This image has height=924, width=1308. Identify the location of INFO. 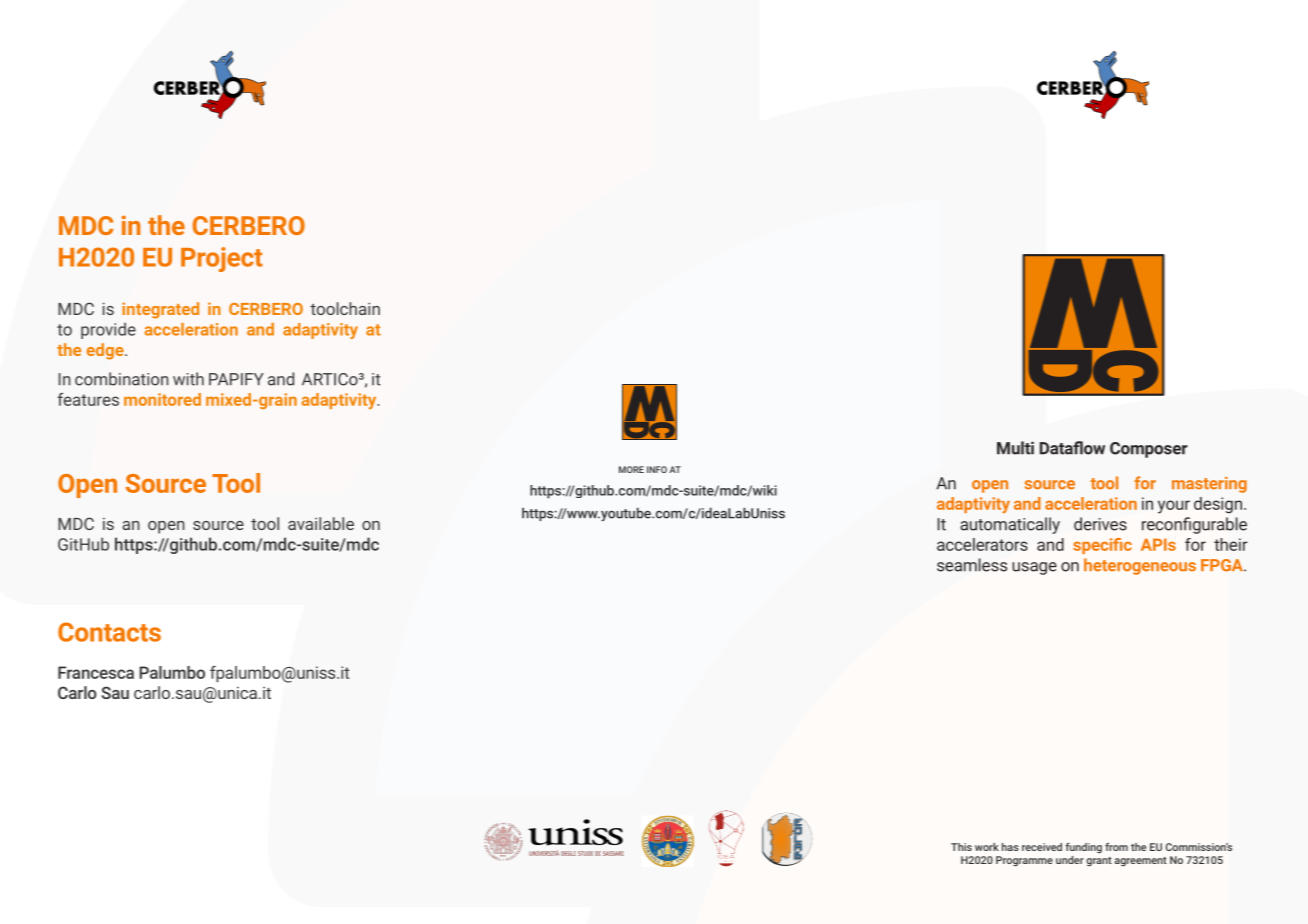
(657, 469).
